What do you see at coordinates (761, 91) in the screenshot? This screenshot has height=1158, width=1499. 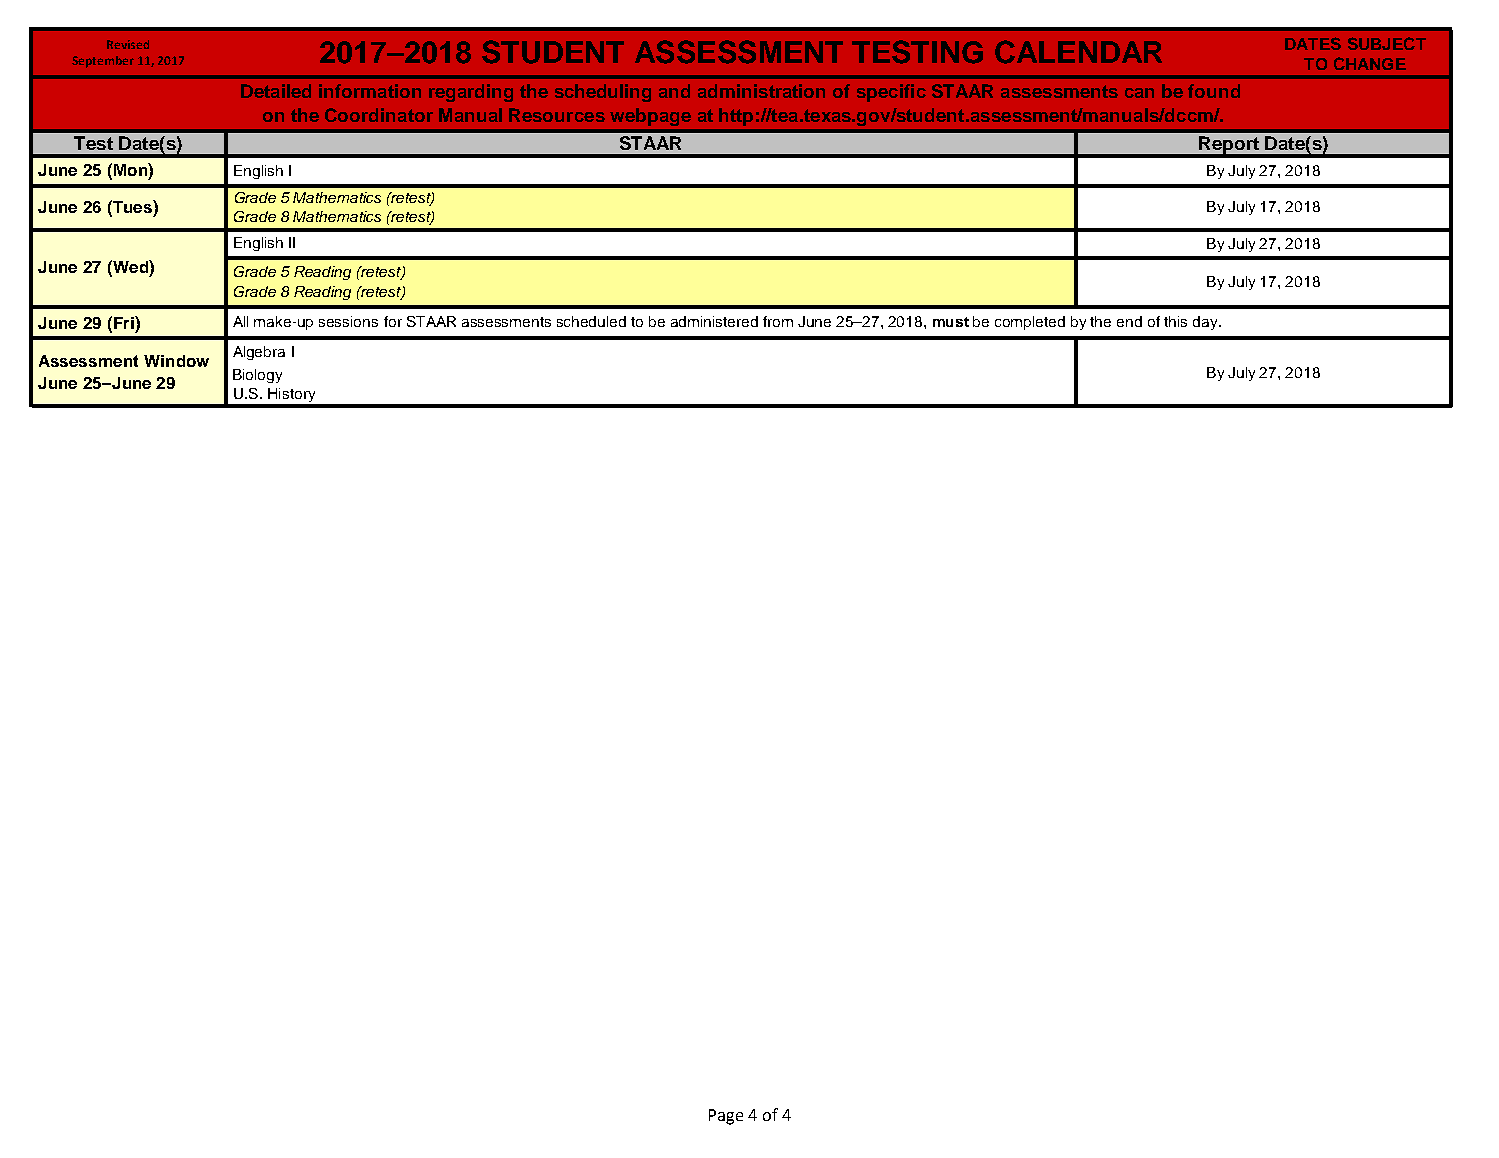 I see `administration` at bounding box center [761, 91].
